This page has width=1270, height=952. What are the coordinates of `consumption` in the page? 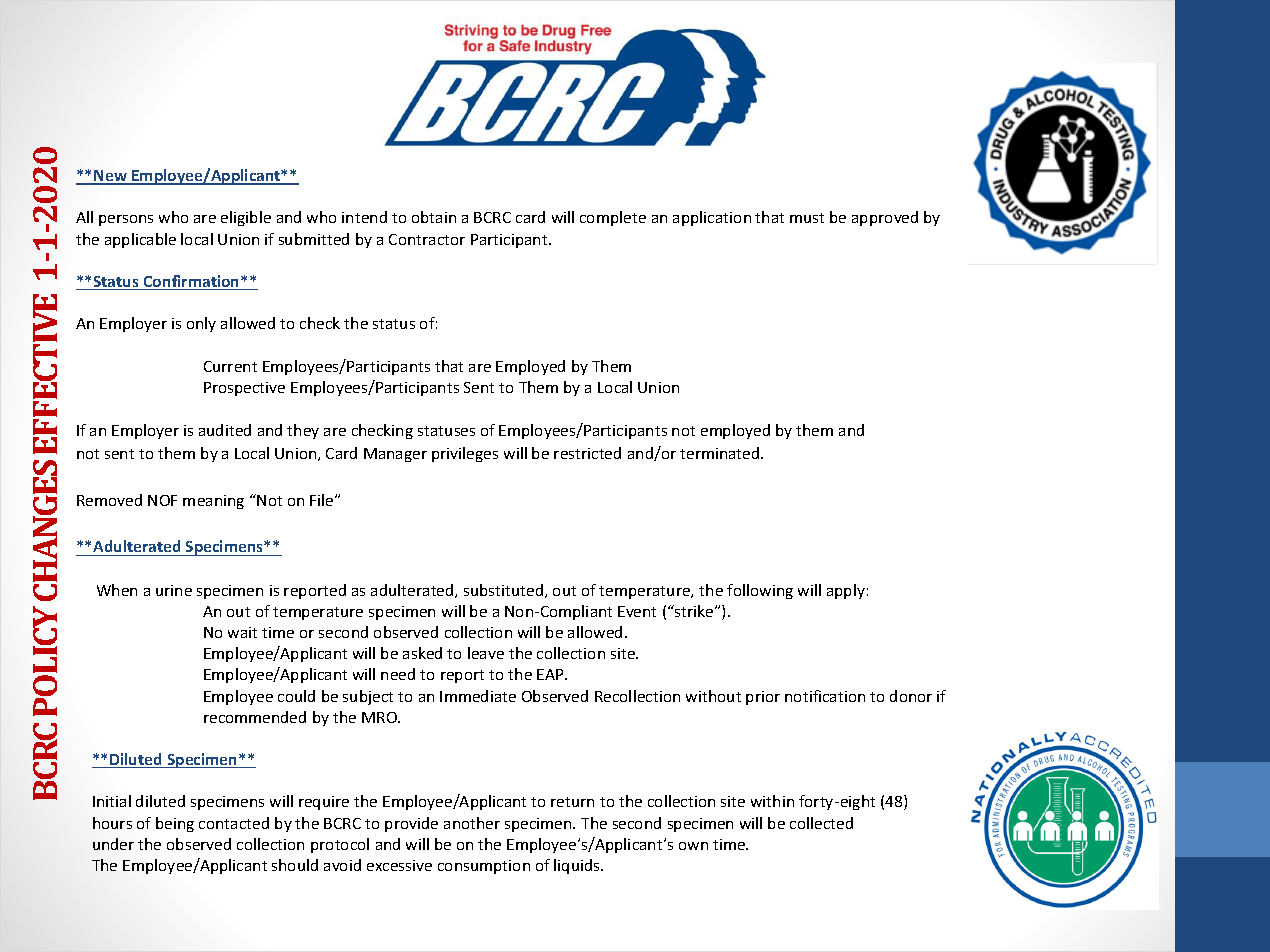 It's located at (484, 867).
